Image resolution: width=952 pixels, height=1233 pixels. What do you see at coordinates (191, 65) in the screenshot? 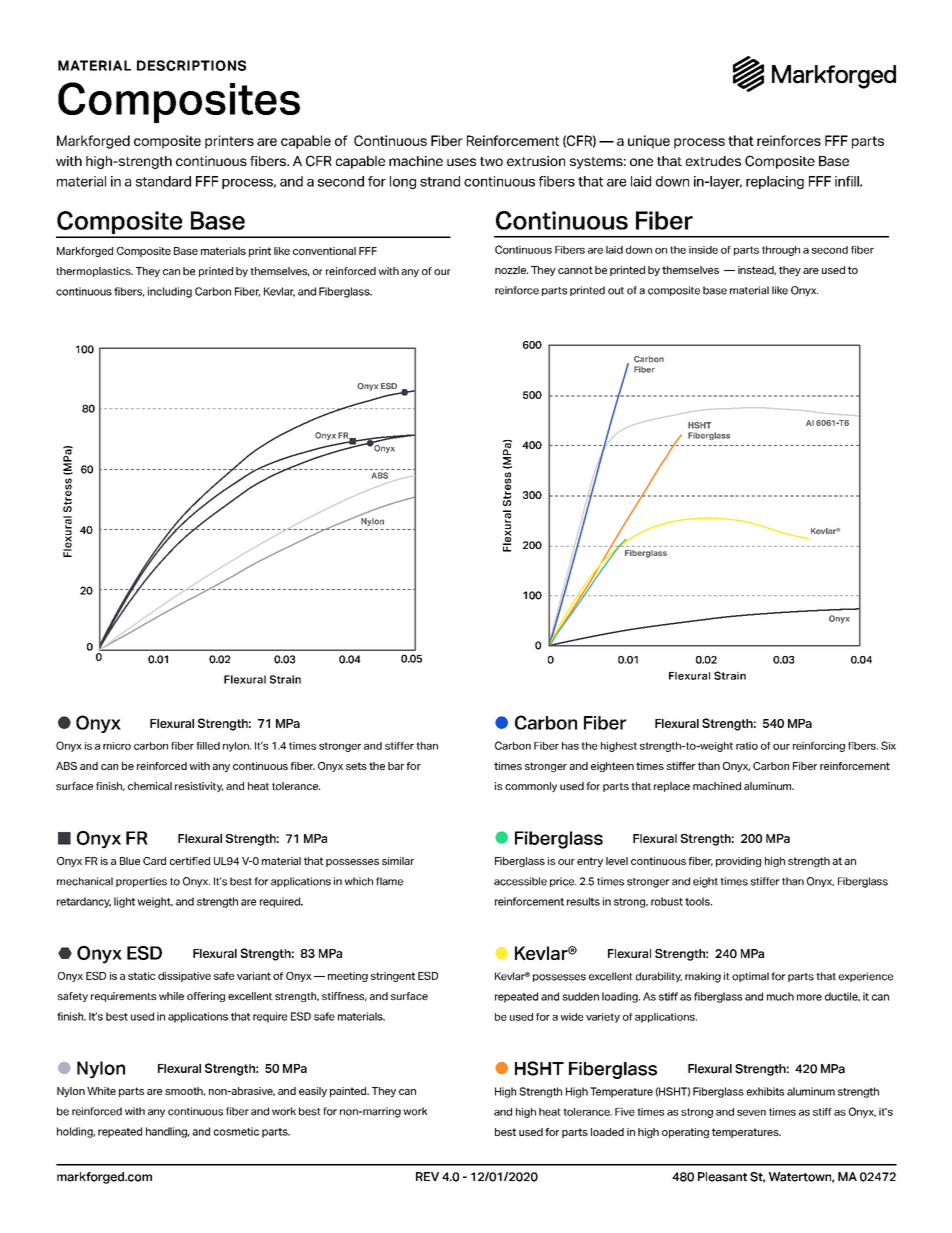
I see `DESCRIPTIONS` at bounding box center [191, 65].
